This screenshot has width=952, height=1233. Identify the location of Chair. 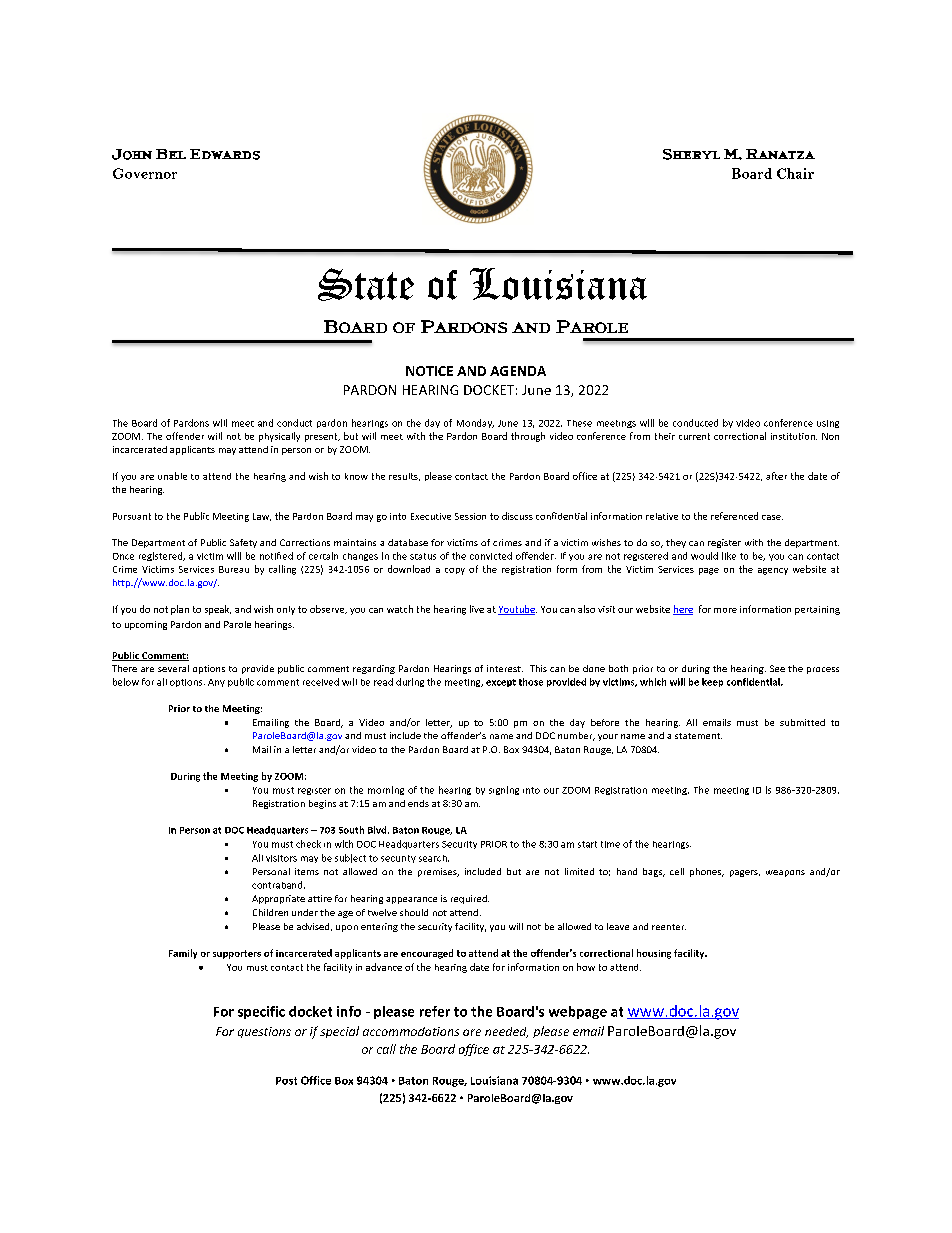
(795, 173).
